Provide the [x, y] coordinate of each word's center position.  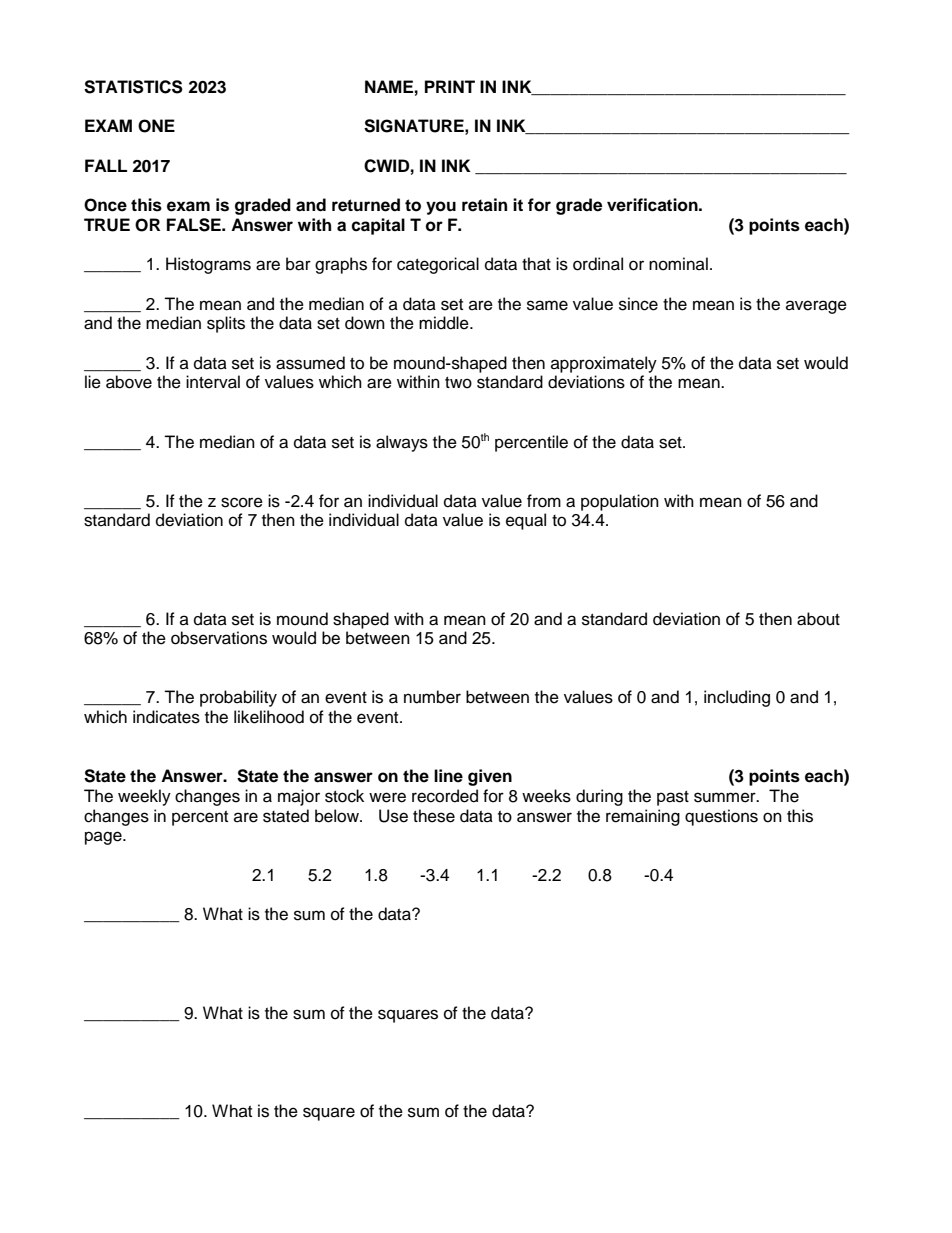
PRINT [450, 86]
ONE [156, 126]
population [620, 502]
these [434, 816]
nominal [678, 264]
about [818, 619]
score [242, 502]
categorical [438, 265]
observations [219, 638]
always [402, 443]
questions [721, 817]
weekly [144, 797]
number [432, 697]
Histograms [208, 265]
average [816, 307]
